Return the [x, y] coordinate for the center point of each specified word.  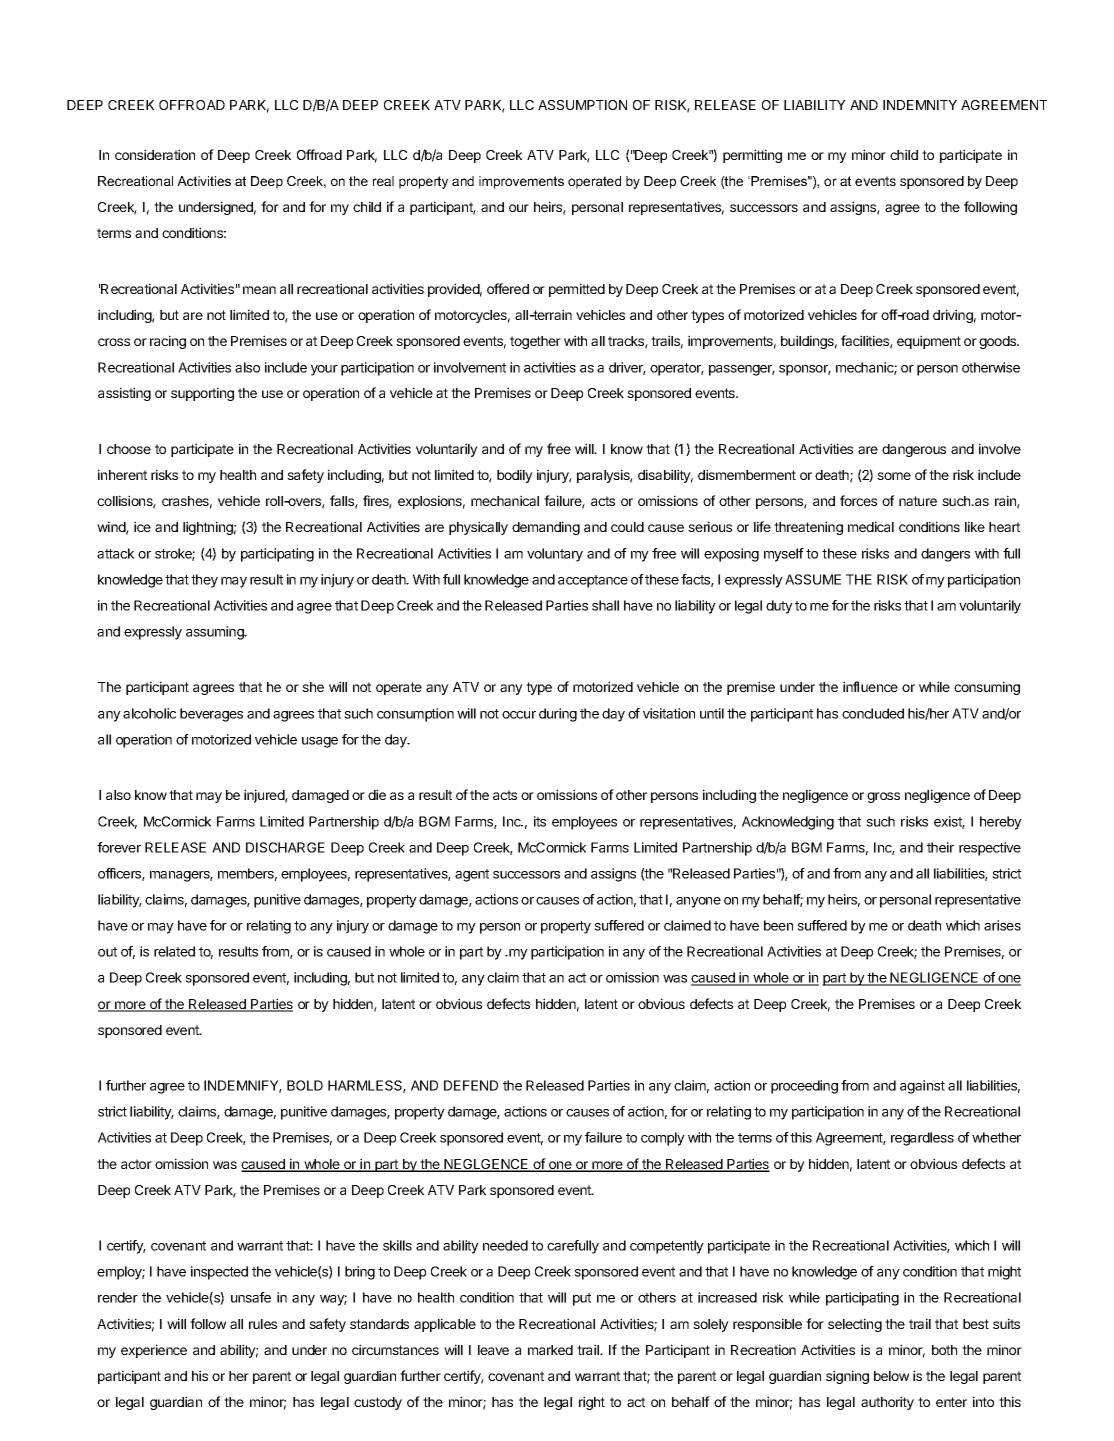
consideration [155, 154]
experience [154, 1351]
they [204, 581]
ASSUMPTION [582, 105]
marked [550, 1350]
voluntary [555, 555]
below [891, 1376]
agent [472, 875]
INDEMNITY [920, 105]
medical [871, 526]
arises [1002, 925]
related [174, 951]
